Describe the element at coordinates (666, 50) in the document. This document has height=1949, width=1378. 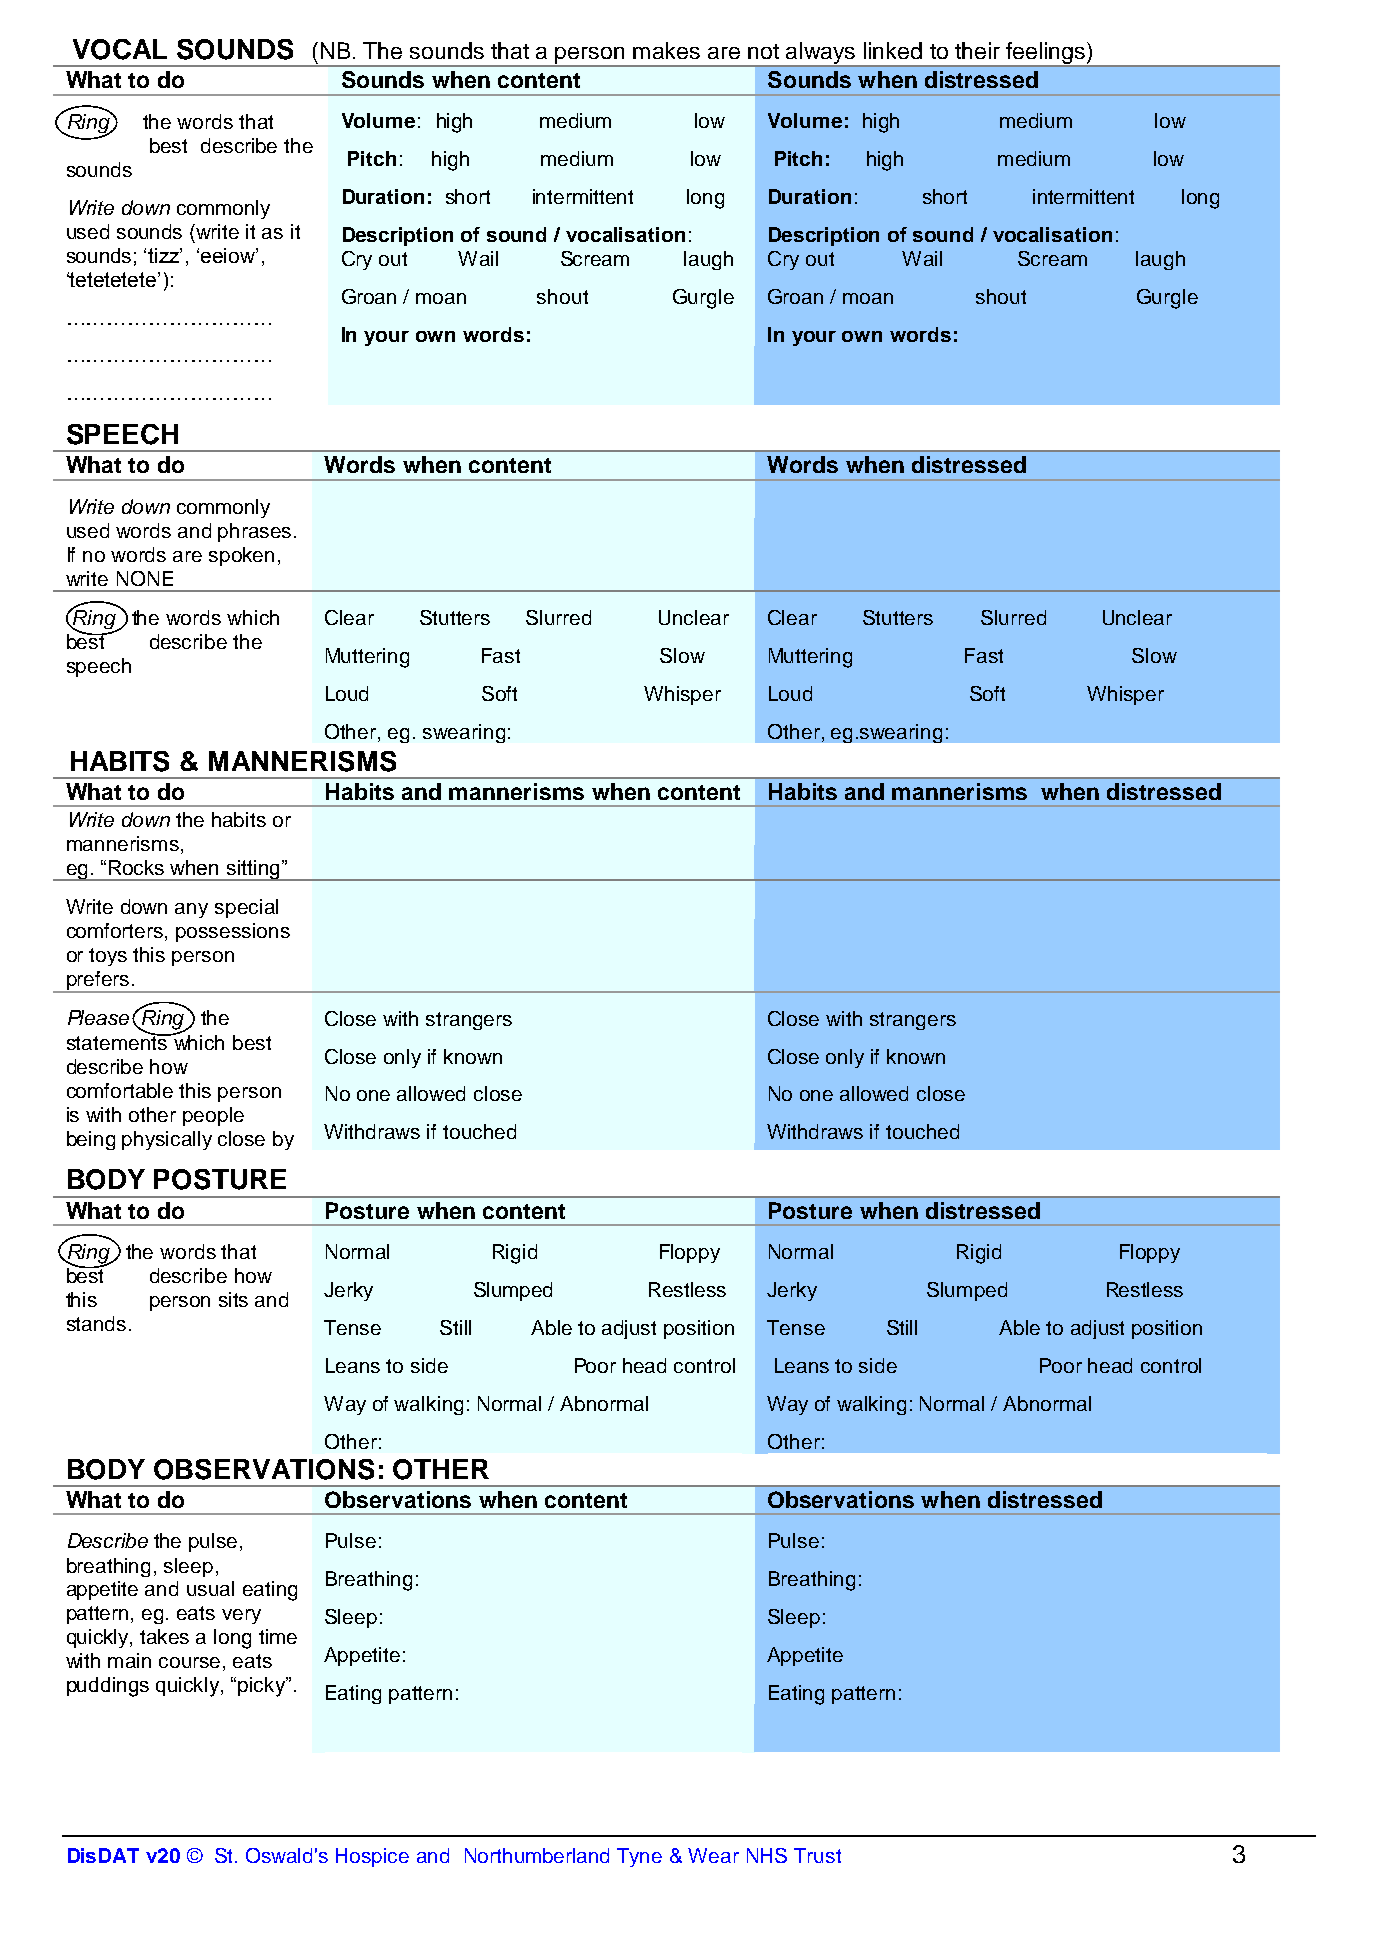
I see `makes` at that location.
